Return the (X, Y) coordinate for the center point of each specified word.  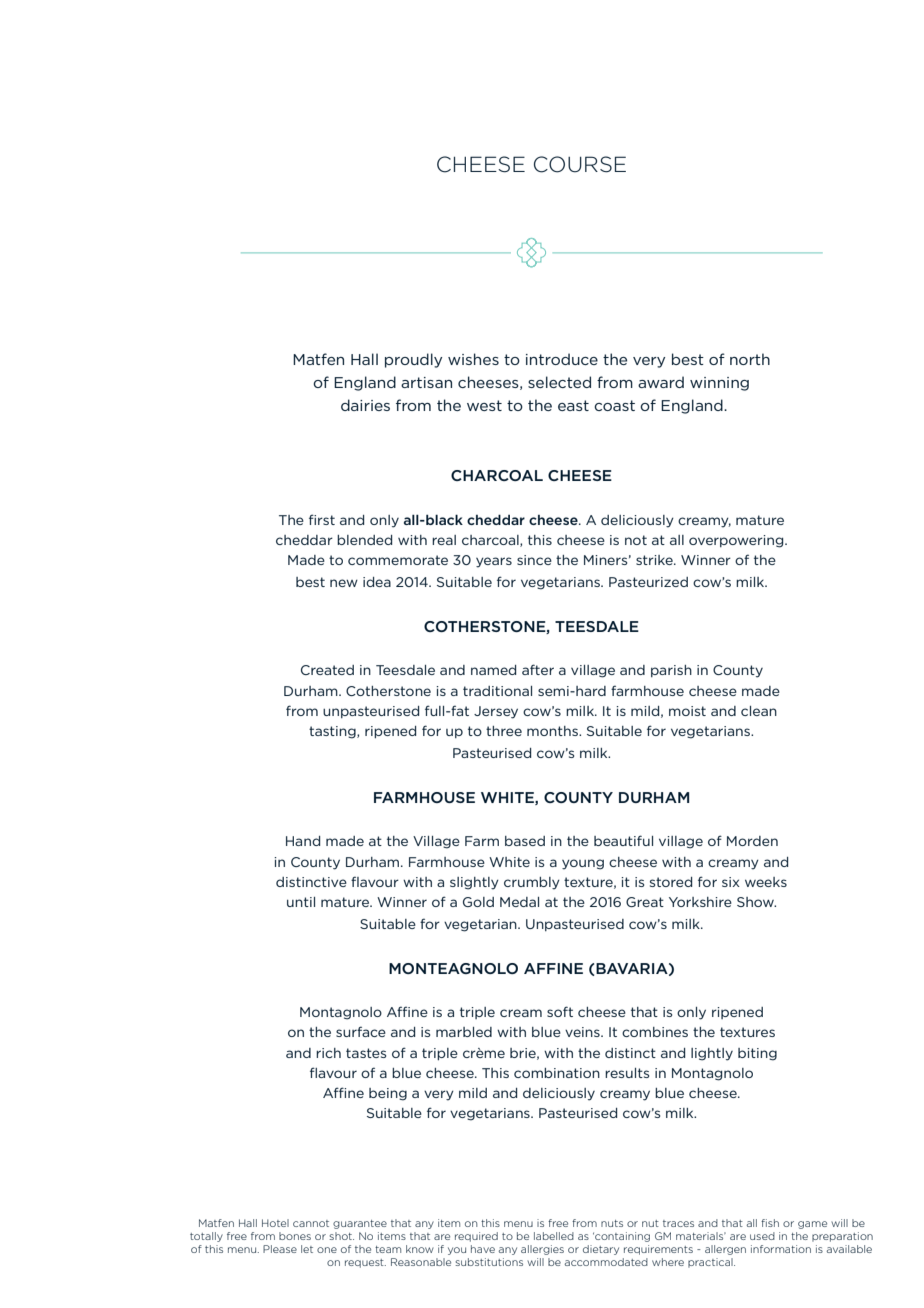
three (504, 731)
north (750, 359)
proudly (413, 360)
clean (759, 711)
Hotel (275, 1223)
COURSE (580, 164)
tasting (333, 732)
